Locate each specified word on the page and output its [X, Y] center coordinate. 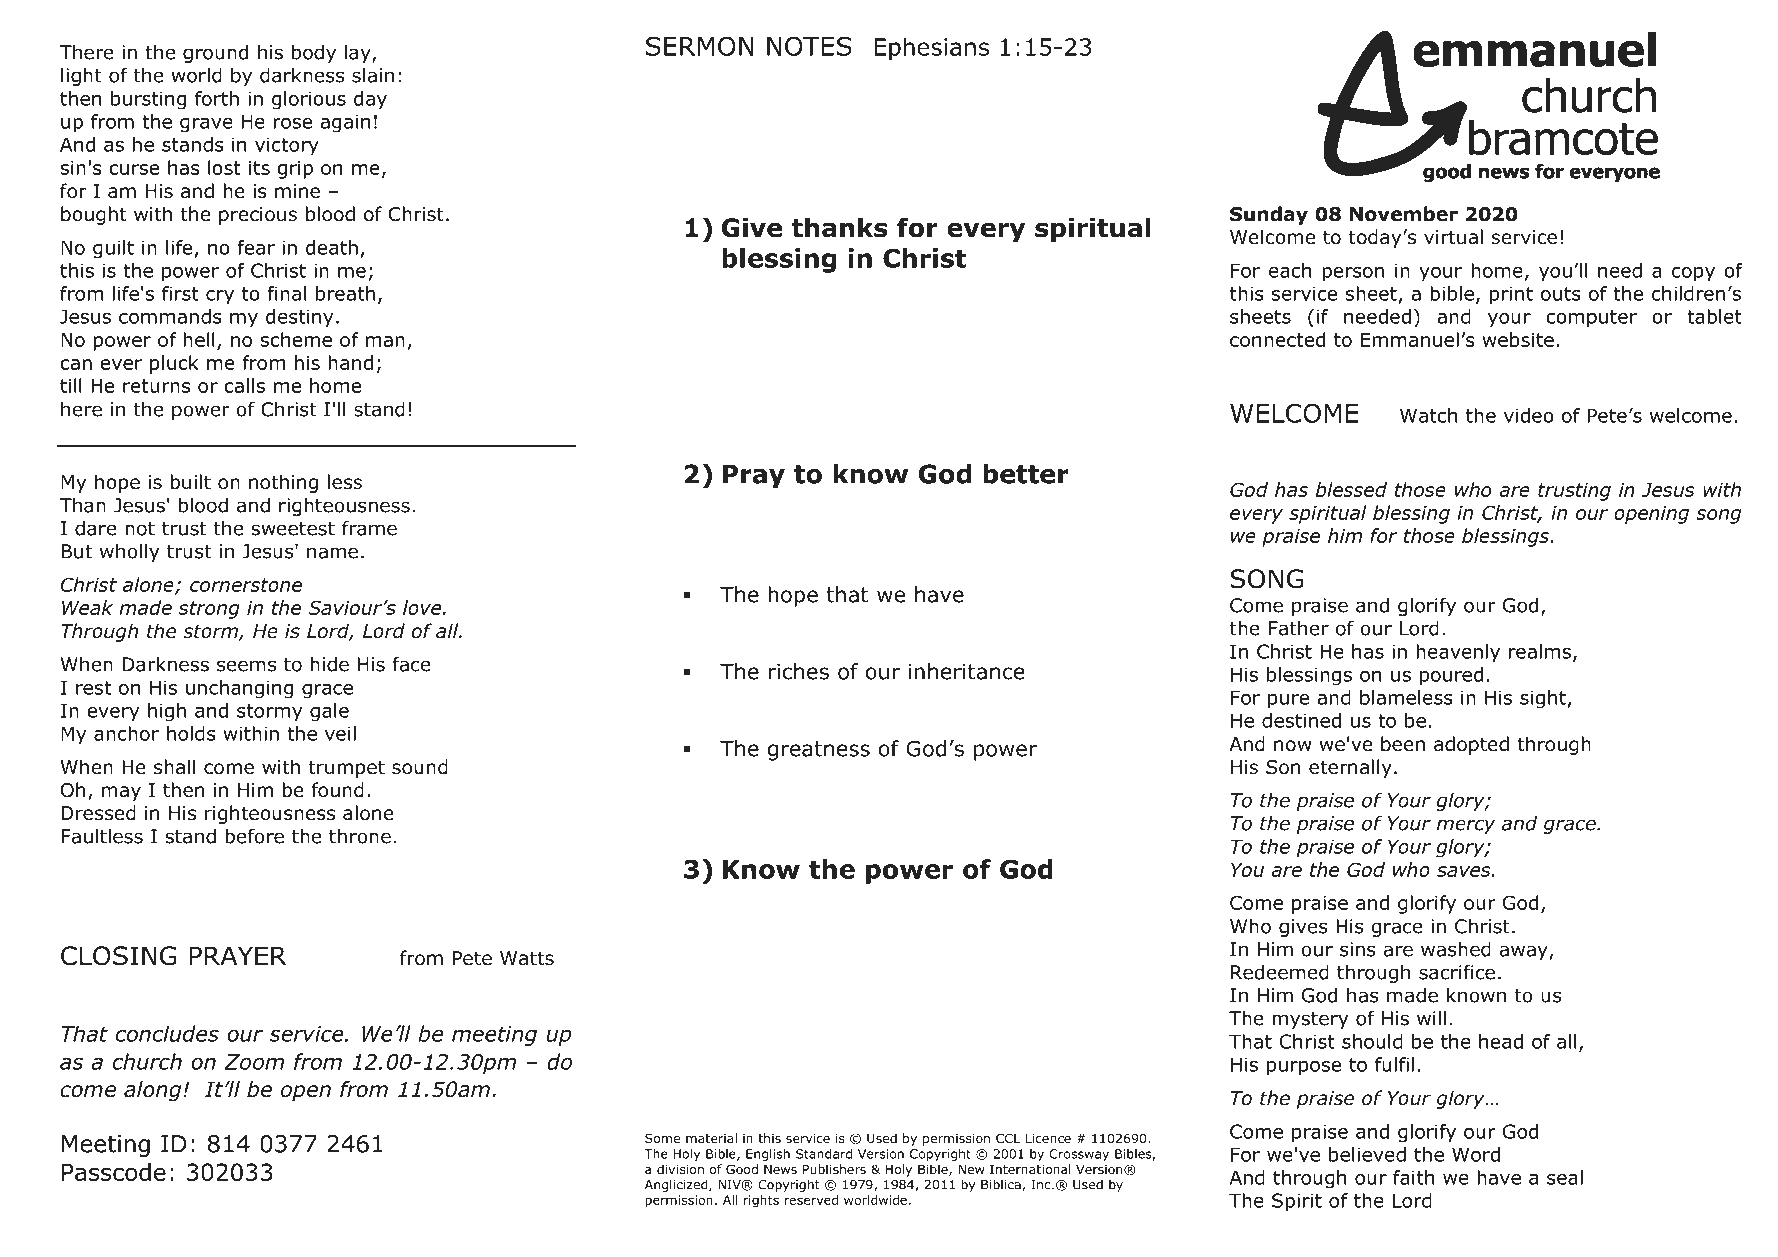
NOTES [809, 46]
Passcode [114, 1172]
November [1404, 214]
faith [1413, 1177]
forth [217, 98]
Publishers [834, 1169]
